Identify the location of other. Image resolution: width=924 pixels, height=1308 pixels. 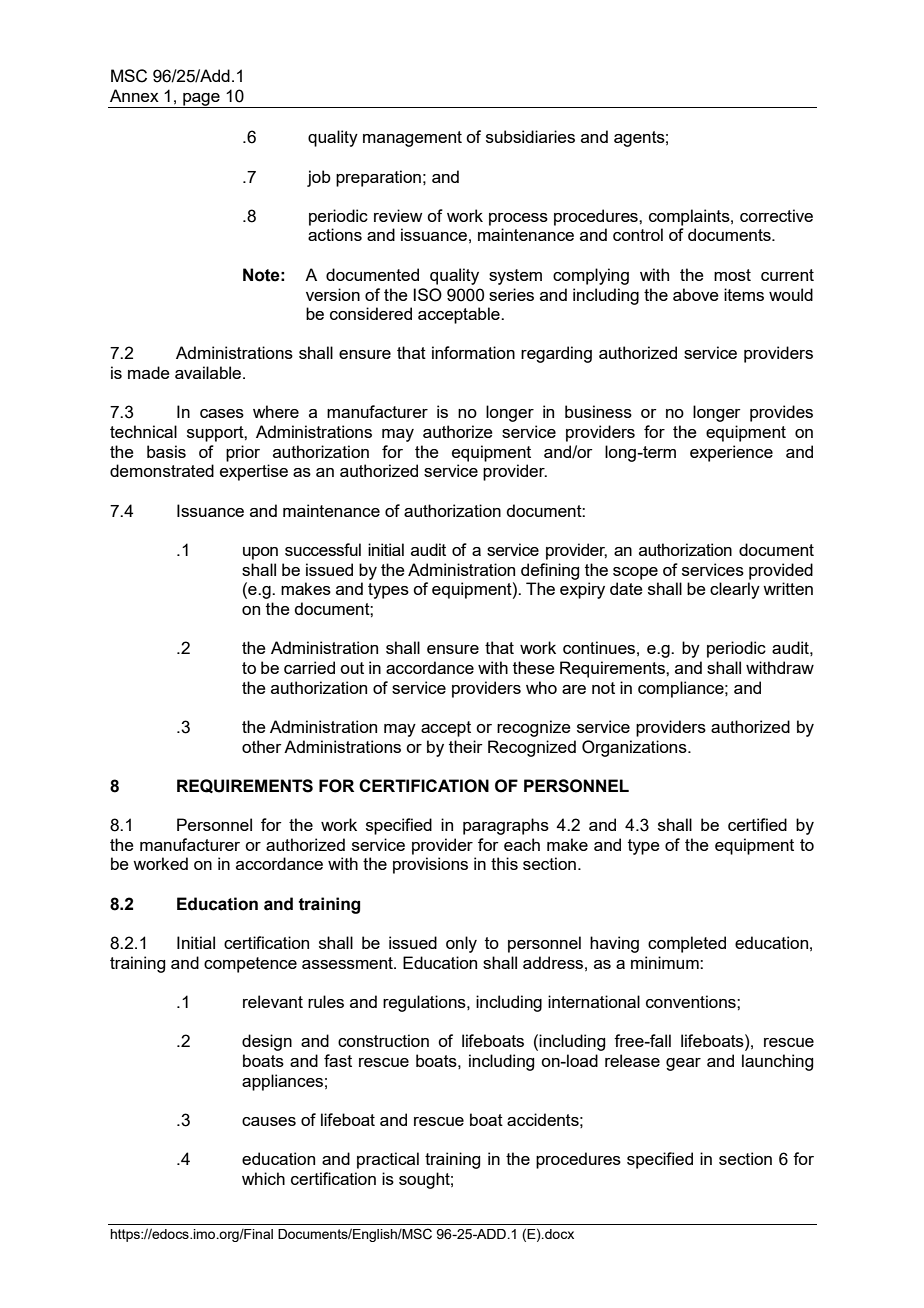
(262, 746).
